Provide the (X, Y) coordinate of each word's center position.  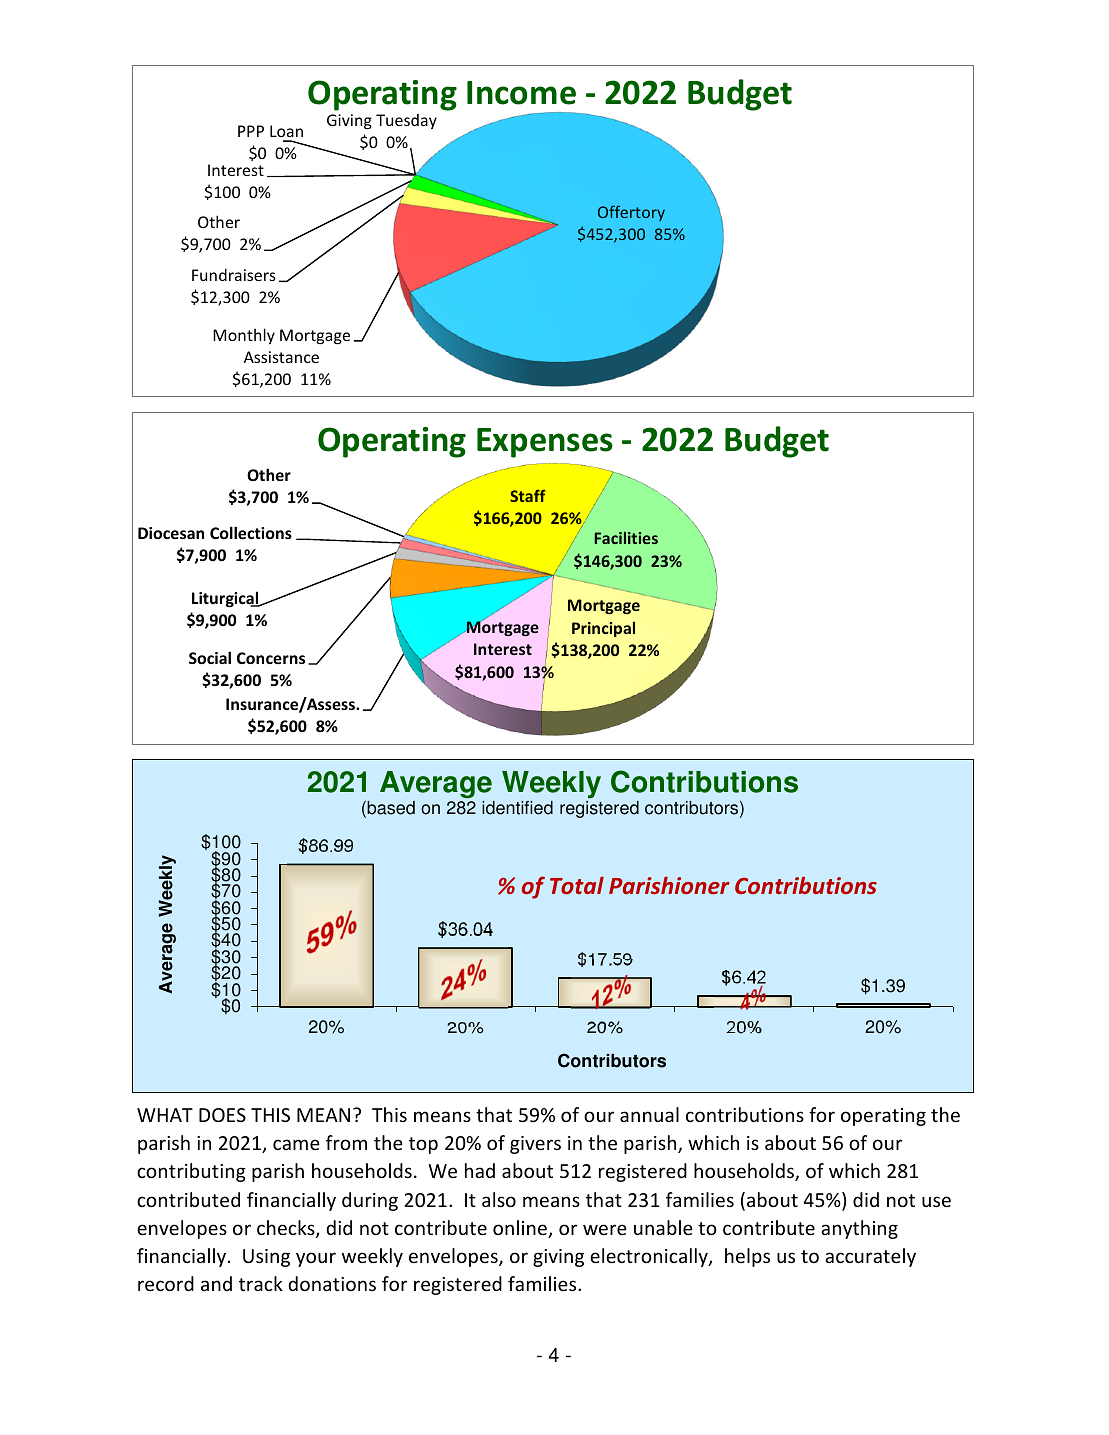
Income (521, 93)
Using (266, 1258)
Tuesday (406, 121)
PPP (251, 131)
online (521, 1229)
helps (747, 1257)
